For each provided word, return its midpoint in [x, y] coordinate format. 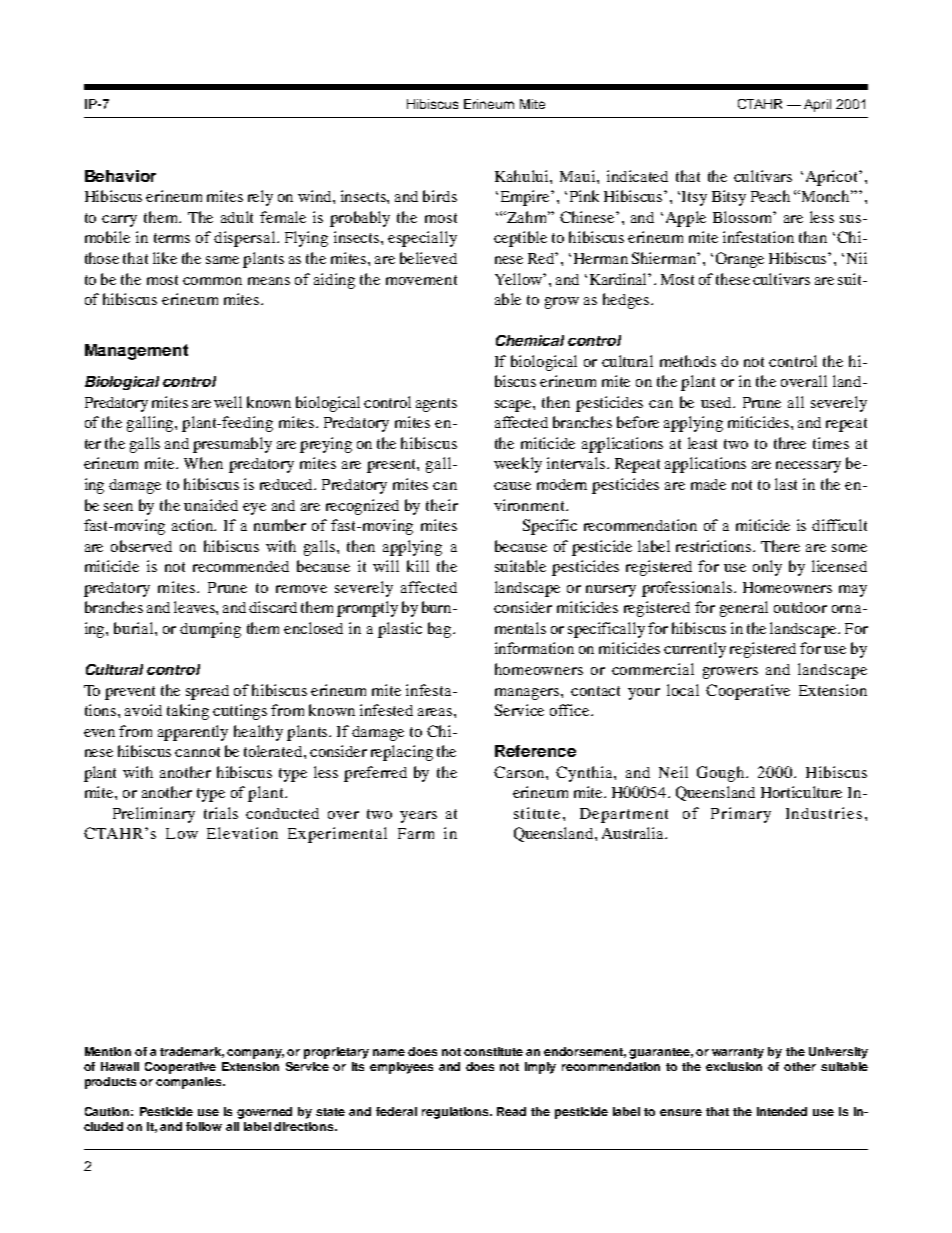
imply [540, 1068]
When [203, 463]
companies [190, 1083]
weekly [518, 465]
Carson [520, 772]
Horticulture [801, 792]
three [790, 443]
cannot [197, 752]
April [817, 105]
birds [440, 196]
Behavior [120, 176]
